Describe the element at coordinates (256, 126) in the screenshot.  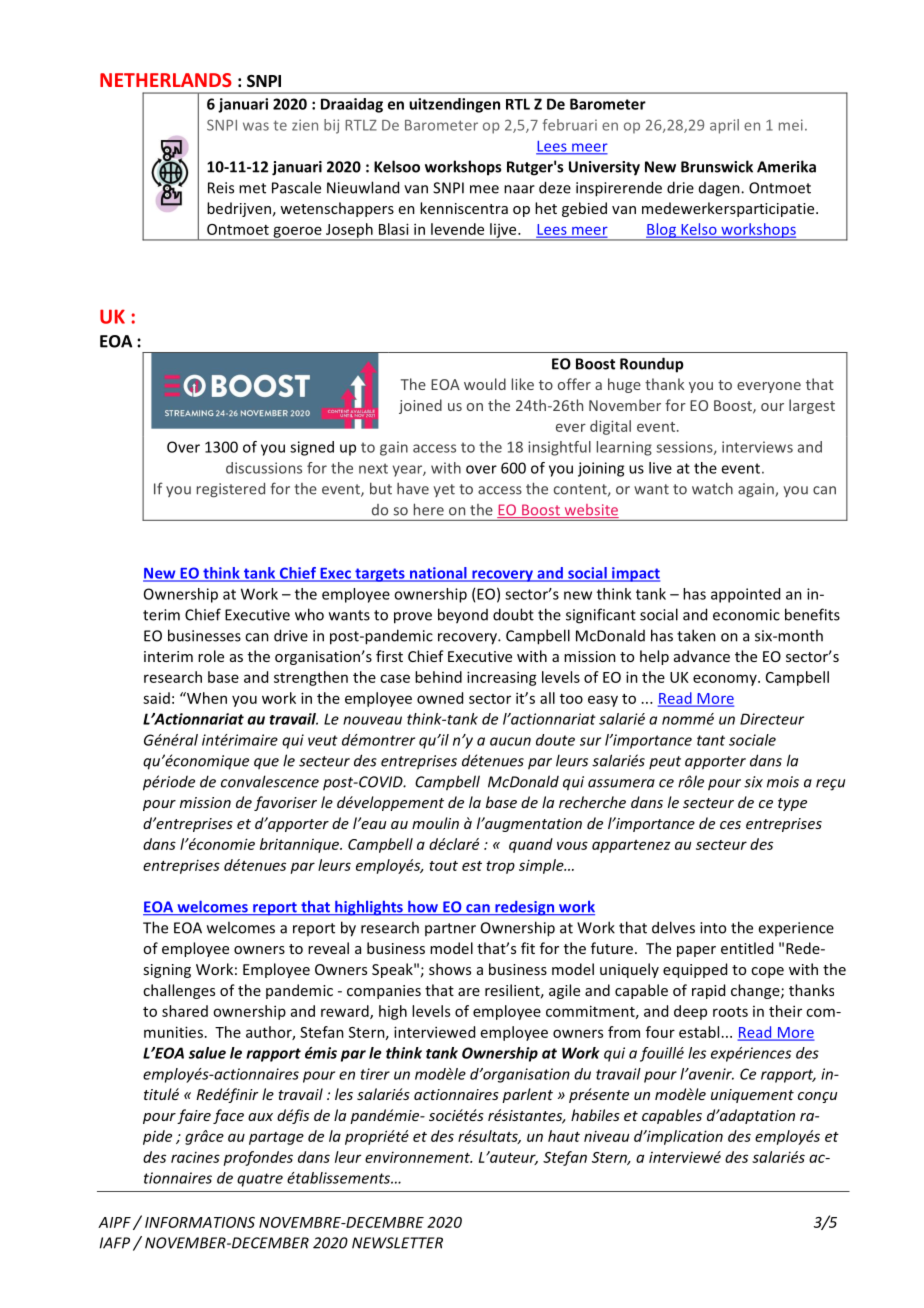
I see `was` at that location.
